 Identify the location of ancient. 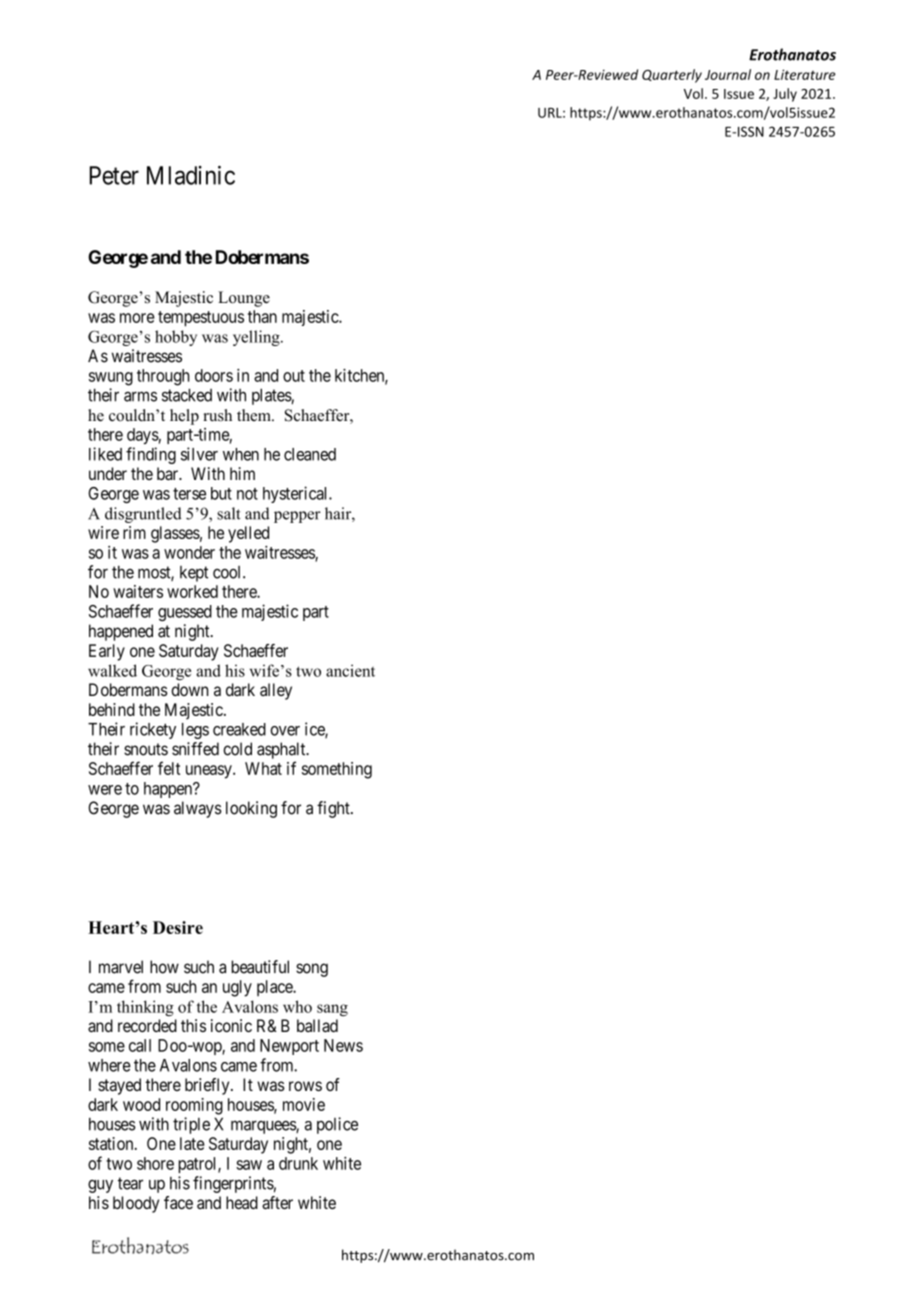
(350, 670).
